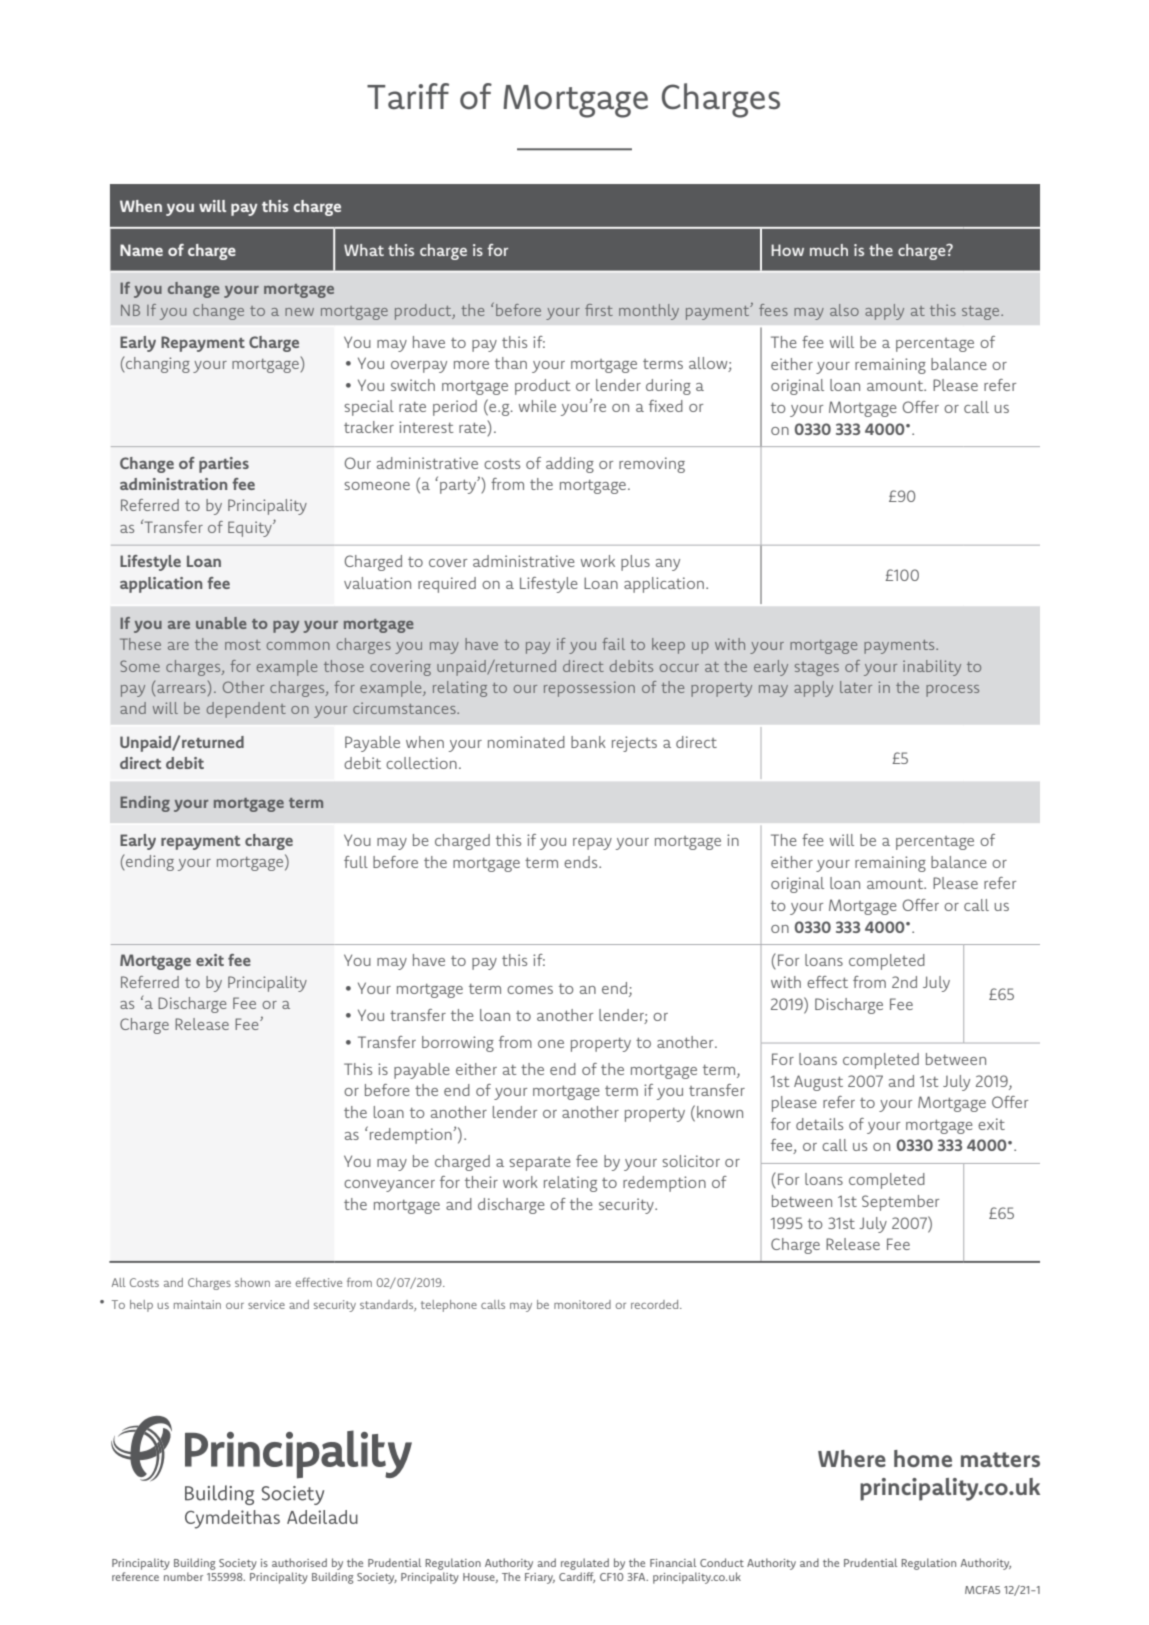 The height and width of the image is (1625, 1149). Describe the element at coordinates (582, 862) in the image. I see `ends` at that location.
